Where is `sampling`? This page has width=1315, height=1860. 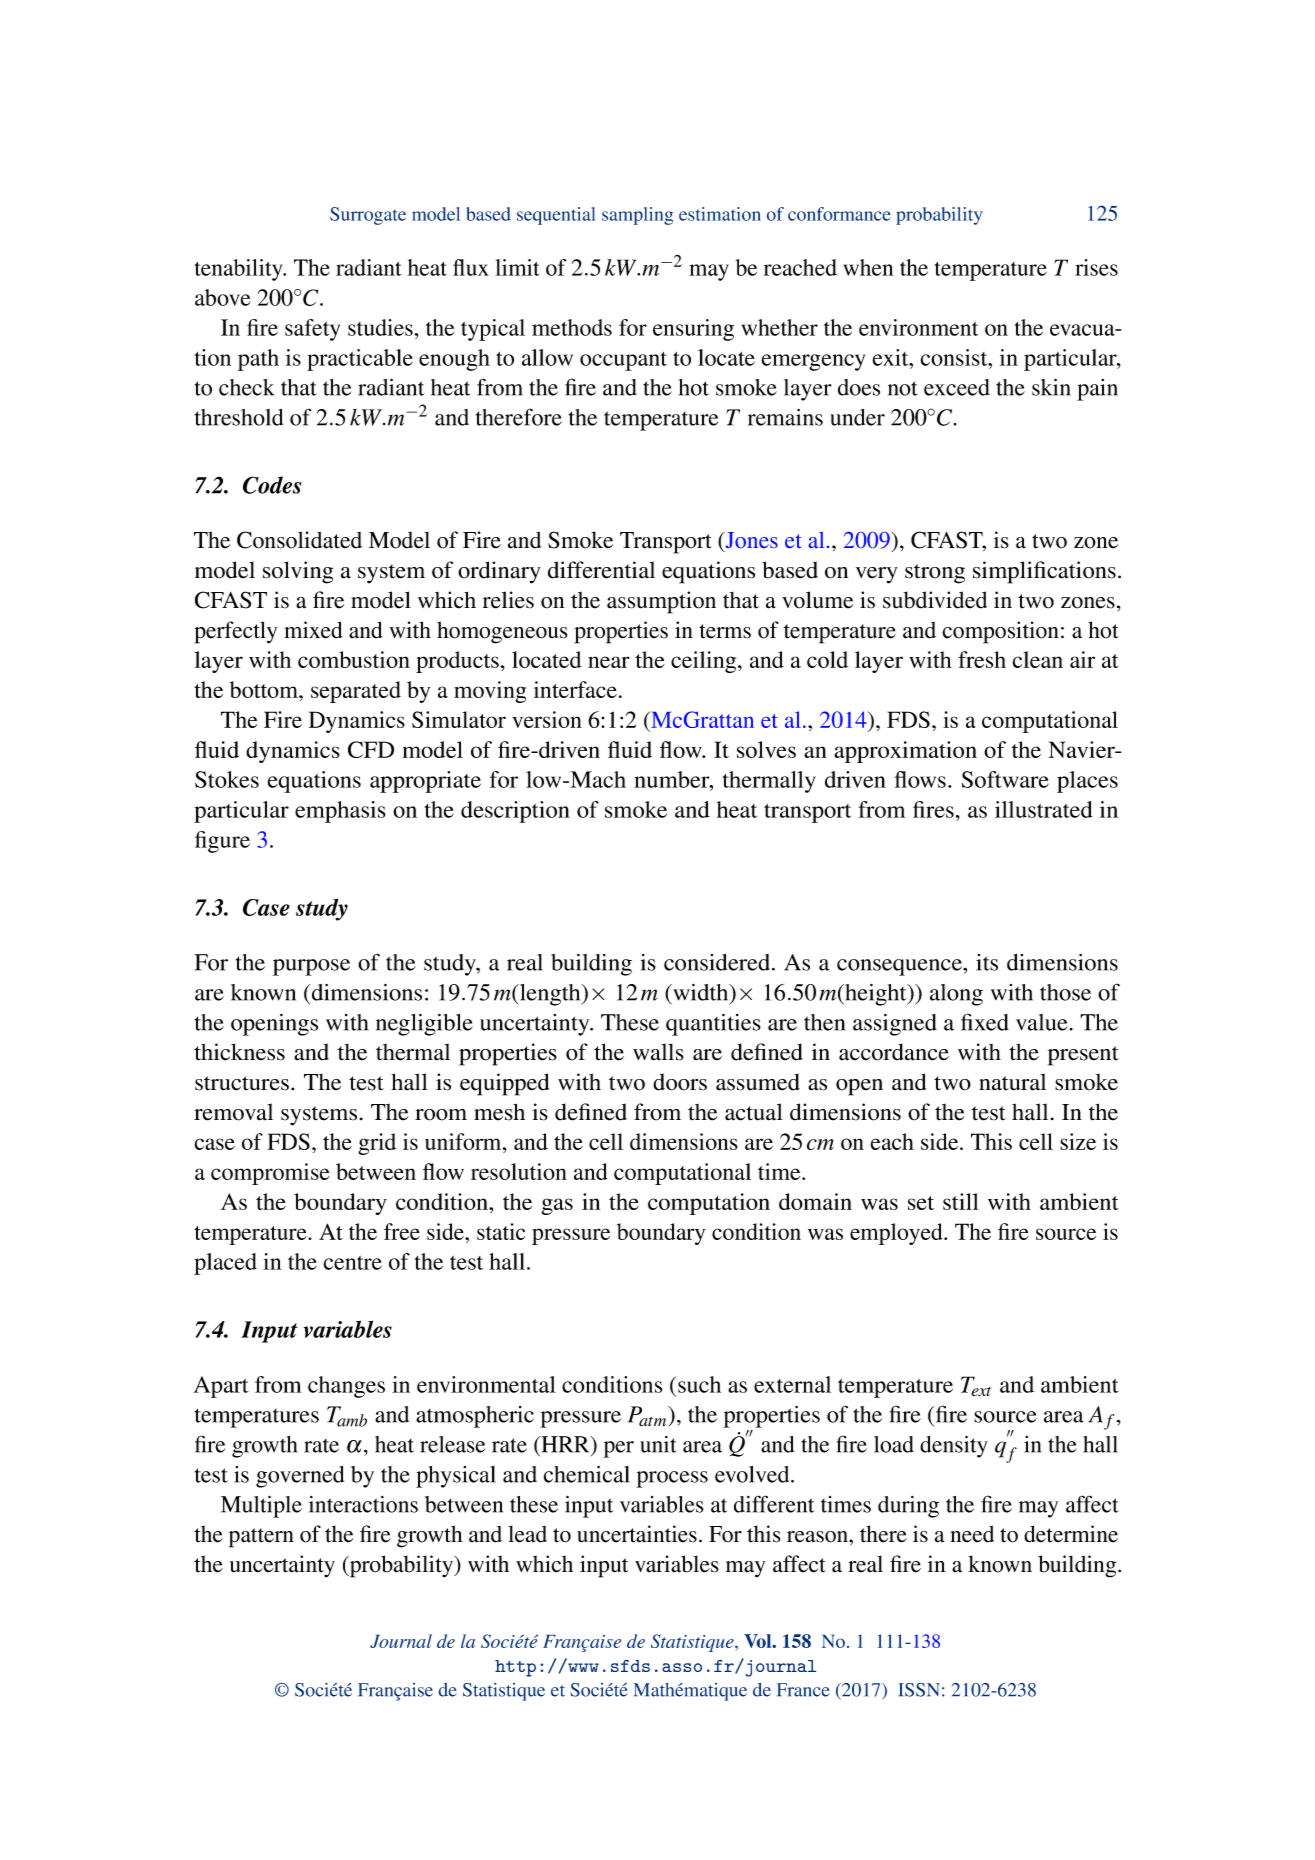
sampling is located at coordinates (637, 216).
